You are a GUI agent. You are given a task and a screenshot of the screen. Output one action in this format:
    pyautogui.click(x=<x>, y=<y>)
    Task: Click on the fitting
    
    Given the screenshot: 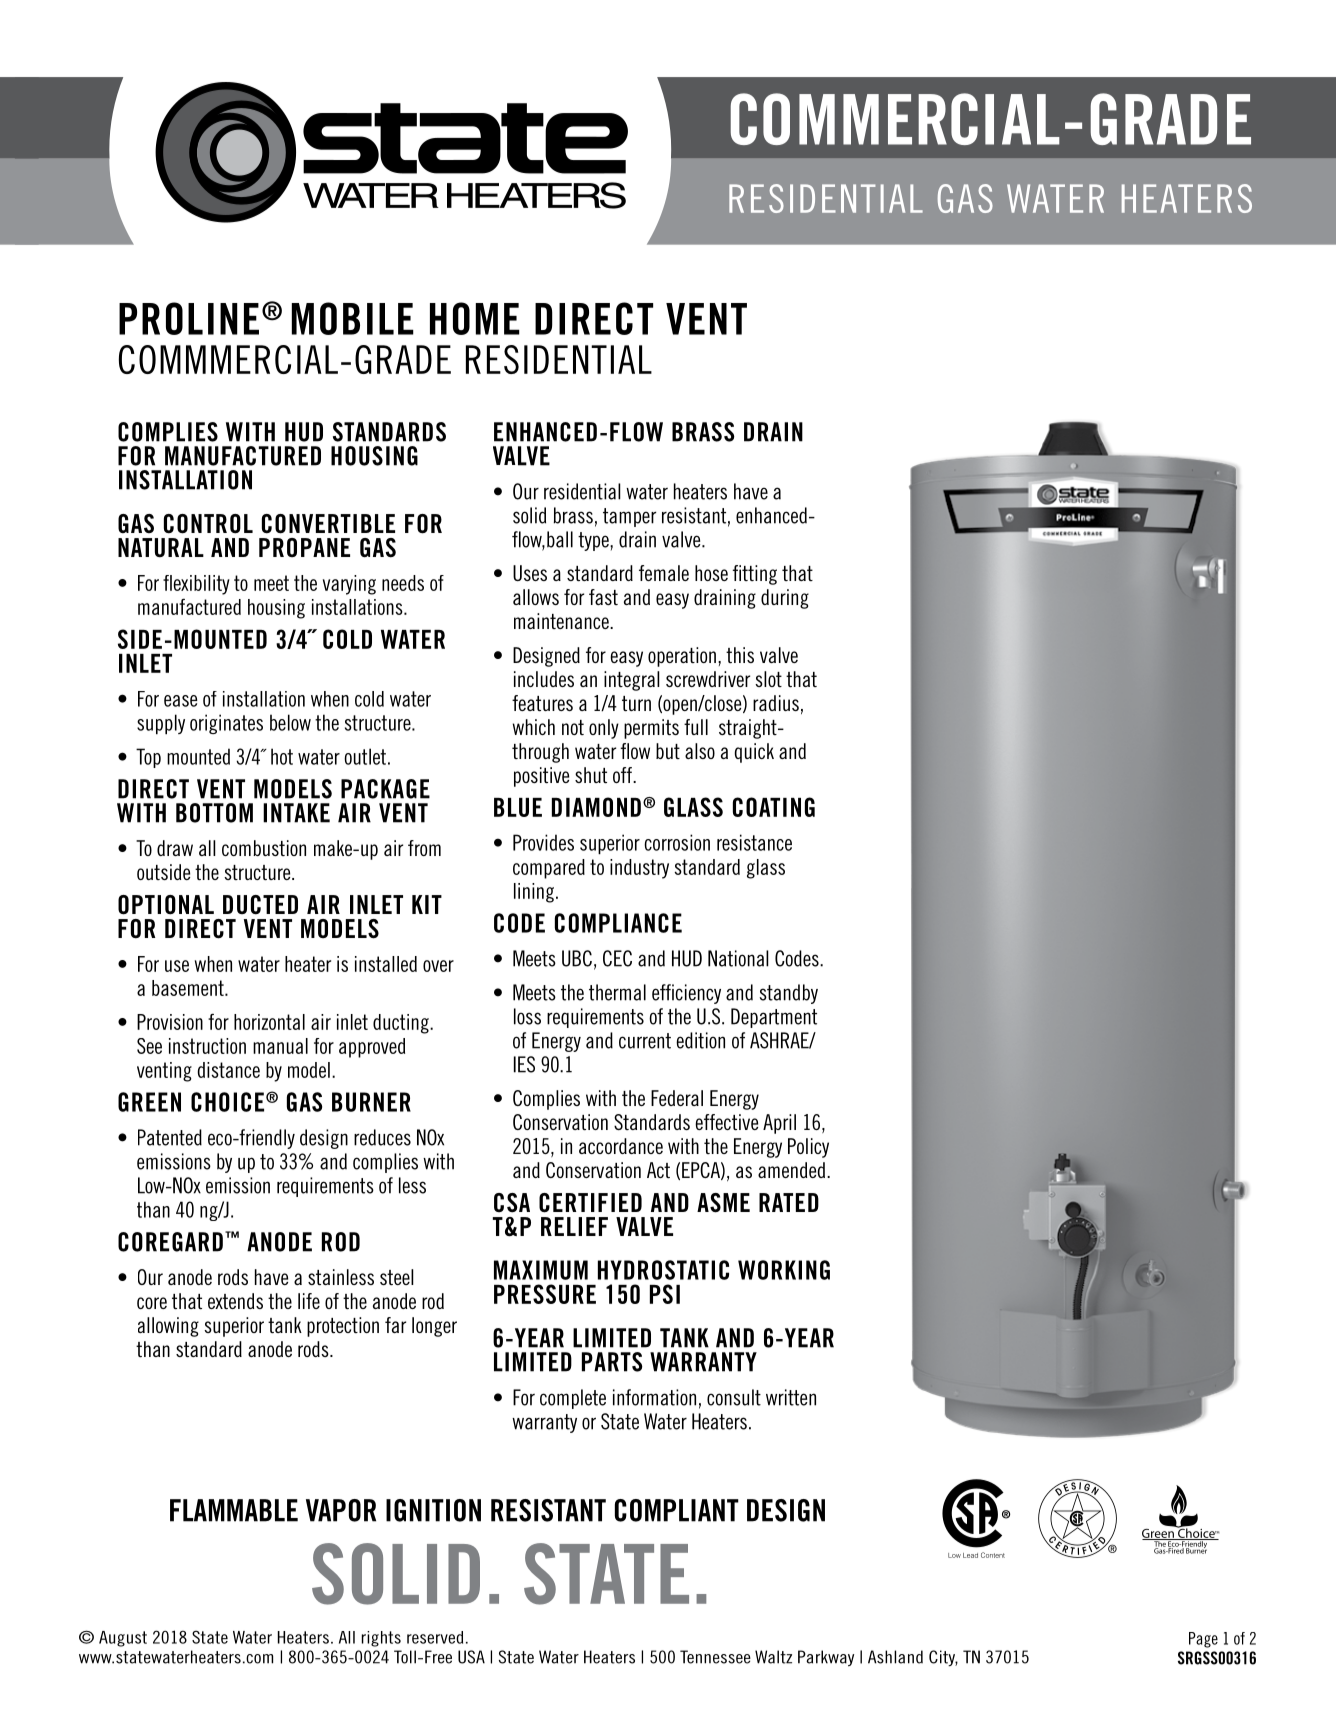 What is the action you would take?
    pyautogui.click(x=754, y=575)
